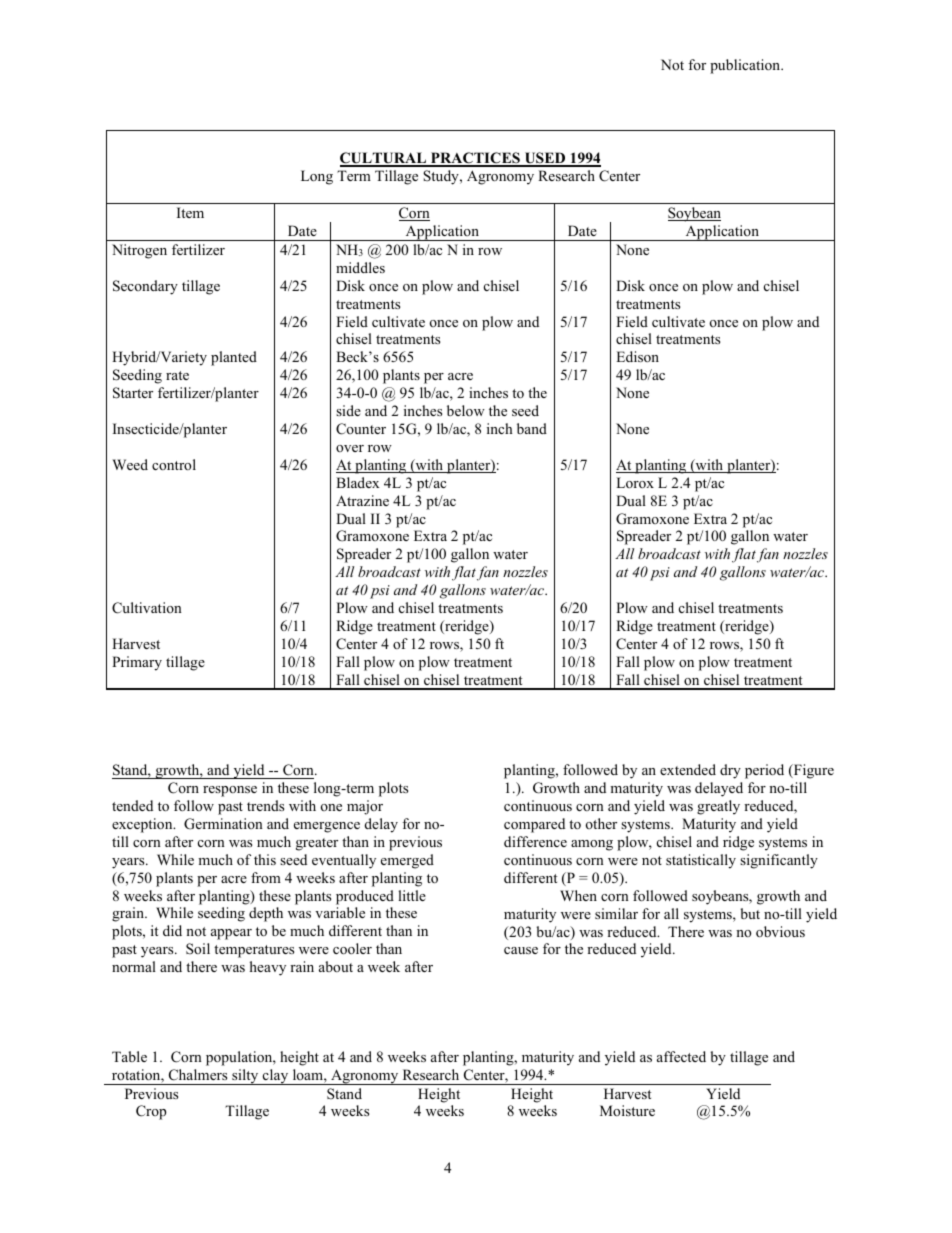 This document has height=1233, width=952. Describe the element at coordinates (681, 1056) in the document. I see `affected` at that location.
